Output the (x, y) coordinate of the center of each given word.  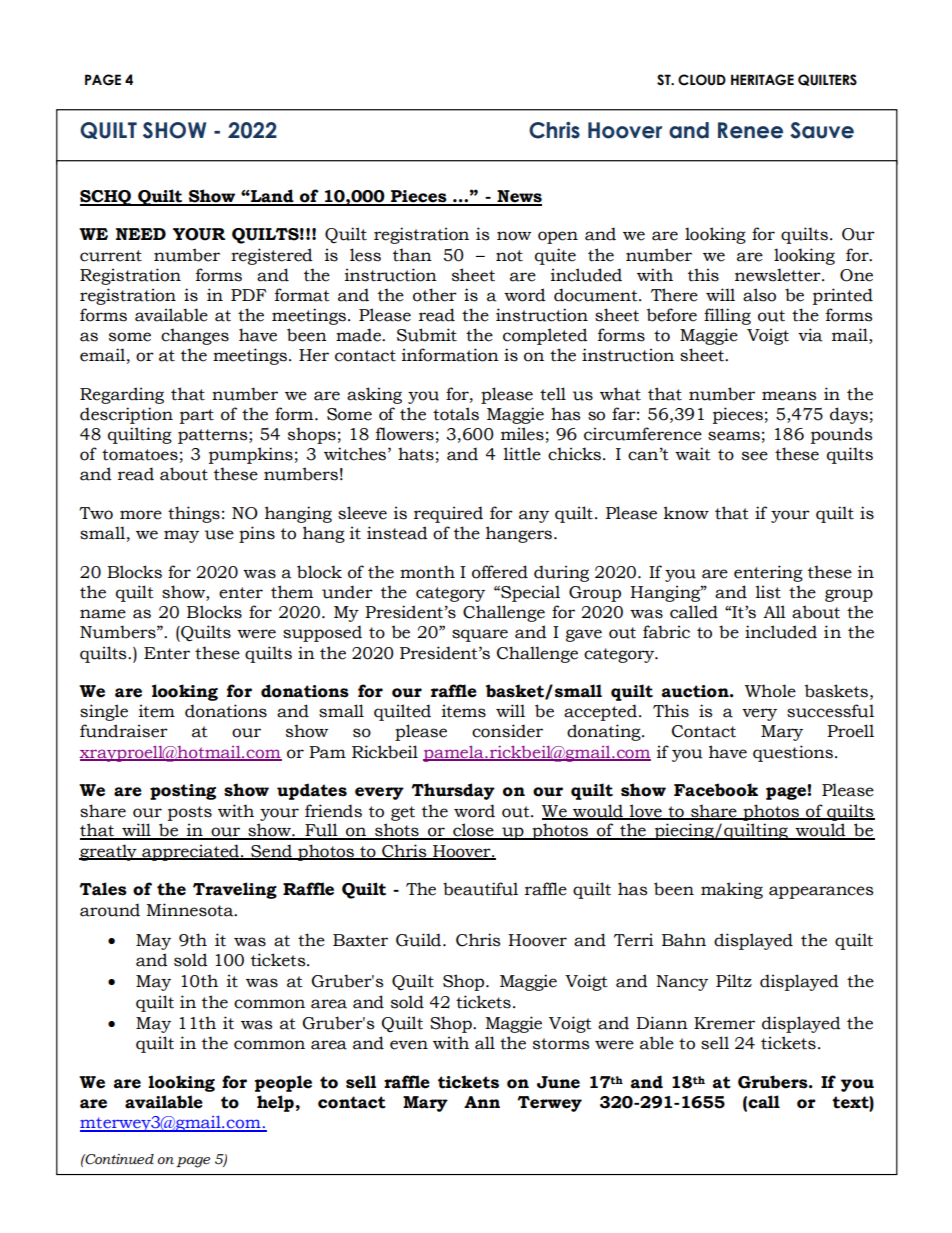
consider (507, 731)
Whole (770, 691)
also (759, 295)
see (755, 456)
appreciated (190, 852)
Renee (750, 130)
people (283, 1083)
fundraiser (124, 731)
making (732, 890)
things (194, 514)
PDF (248, 295)
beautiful (480, 889)
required (448, 514)
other (435, 295)
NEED (141, 234)
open (558, 237)
